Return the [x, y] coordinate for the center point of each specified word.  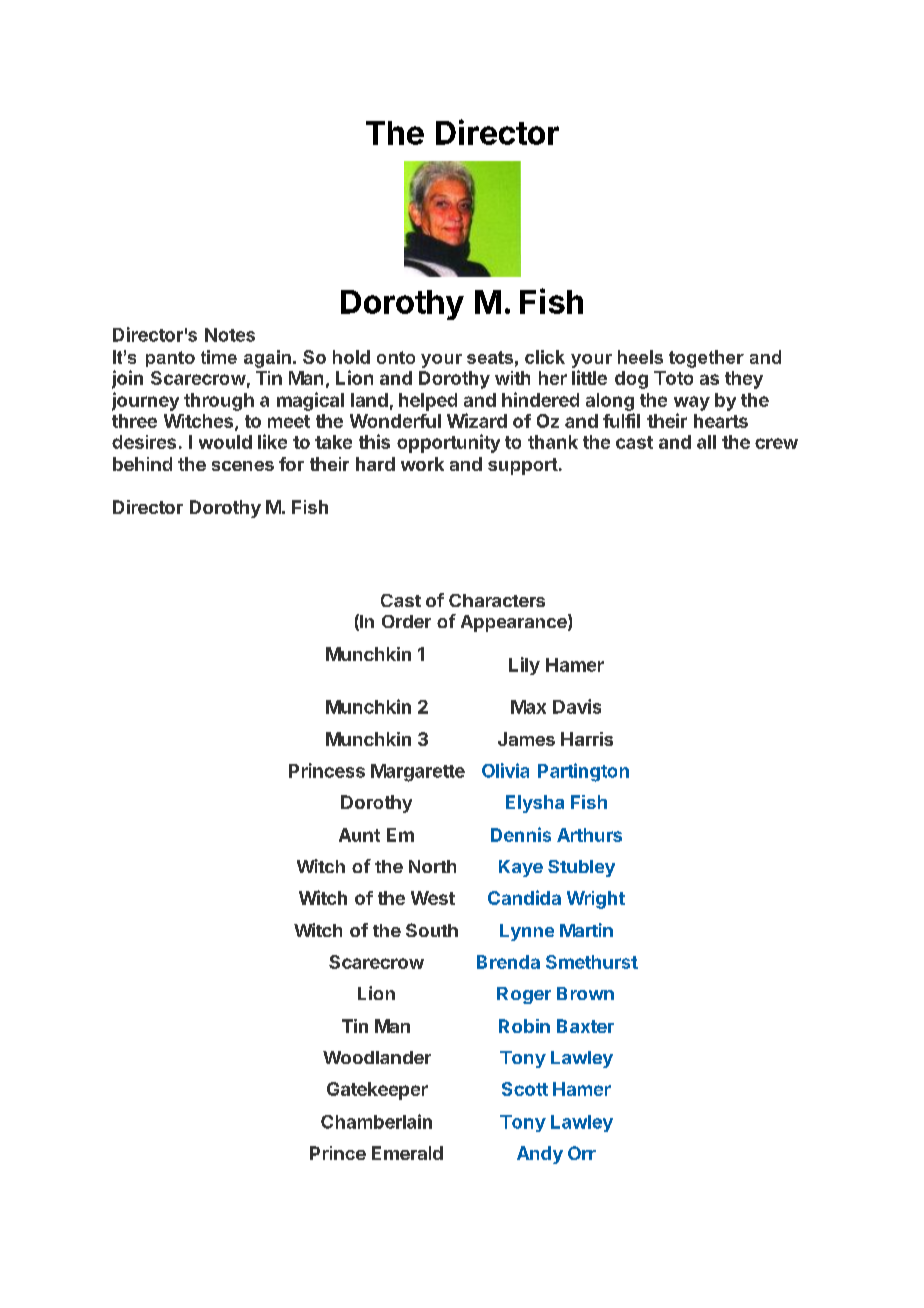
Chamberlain [376, 1121]
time [219, 357]
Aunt [359, 835]
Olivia [505, 770]
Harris [587, 739]
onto [396, 357]
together [706, 359]
